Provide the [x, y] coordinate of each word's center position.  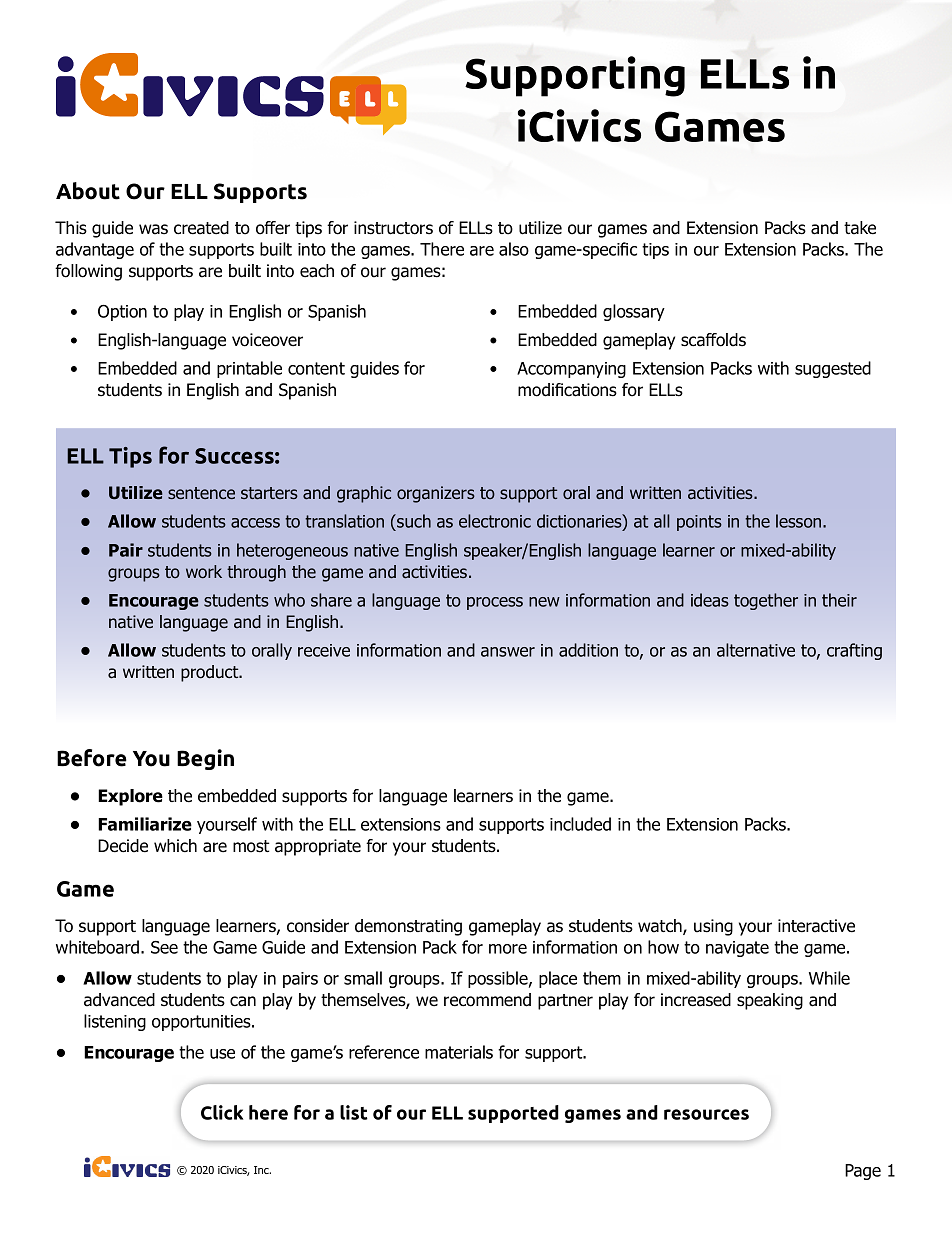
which [175, 845]
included [580, 824]
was [153, 229]
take [860, 228]
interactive [816, 926]
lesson [800, 521]
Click [222, 1112]
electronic [495, 521]
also [514, 249]
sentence [201, 493]
